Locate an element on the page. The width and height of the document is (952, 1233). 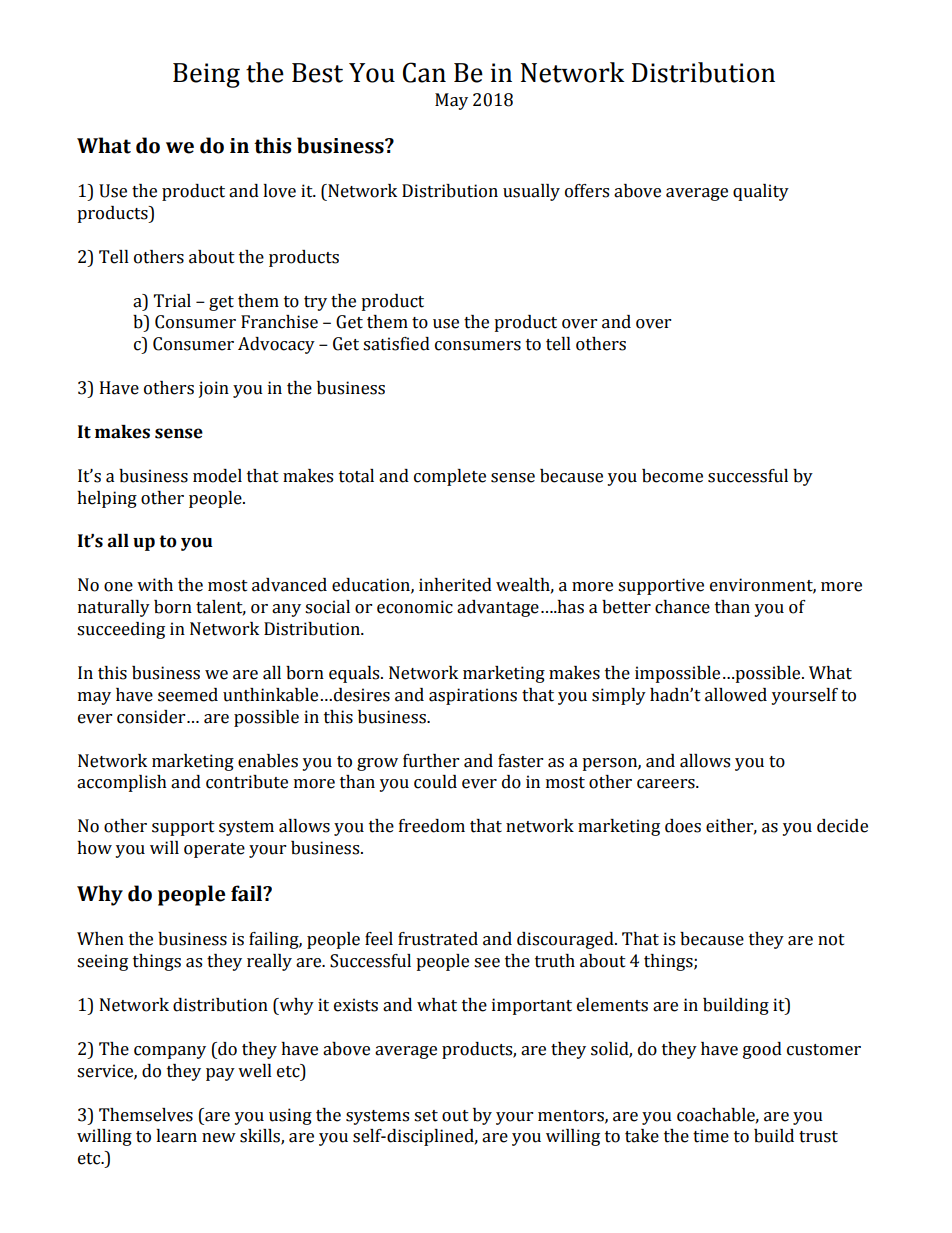
inherited is located at coordinates (455, 585).
